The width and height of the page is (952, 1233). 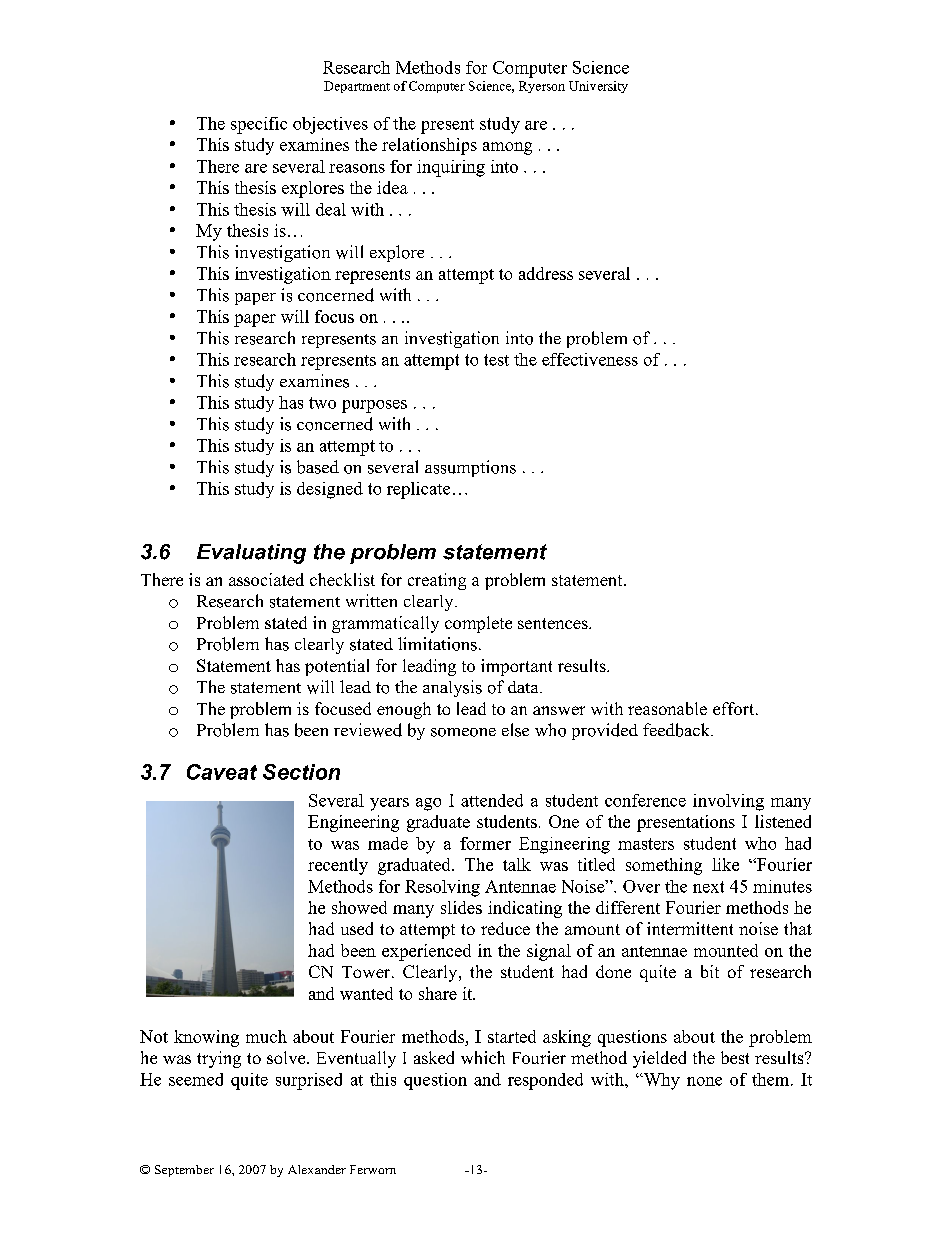 What do you see at coordinates (507, 148) in the page?
I see `among` at bounding box center [507, 148].
